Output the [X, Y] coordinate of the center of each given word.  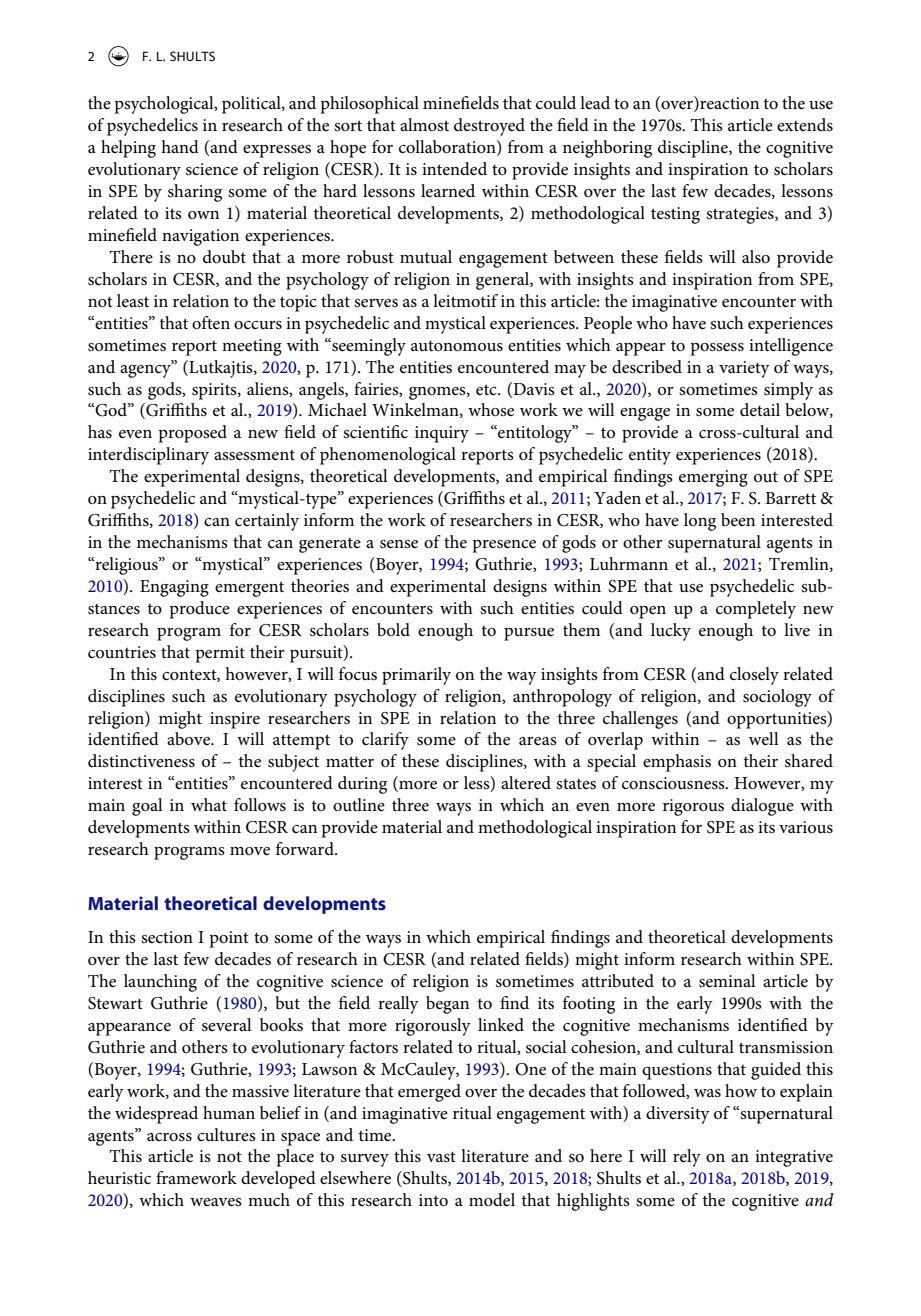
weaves [216, 1202]
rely [687, 1158]
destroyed [489, 127]
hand [180, 146]
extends [805, 125]
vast [441, 1157]
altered [526, 782]
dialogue [762, 807]
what [209, 804]
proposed [193, 434]
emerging [713, 478]
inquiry [442, 434]
